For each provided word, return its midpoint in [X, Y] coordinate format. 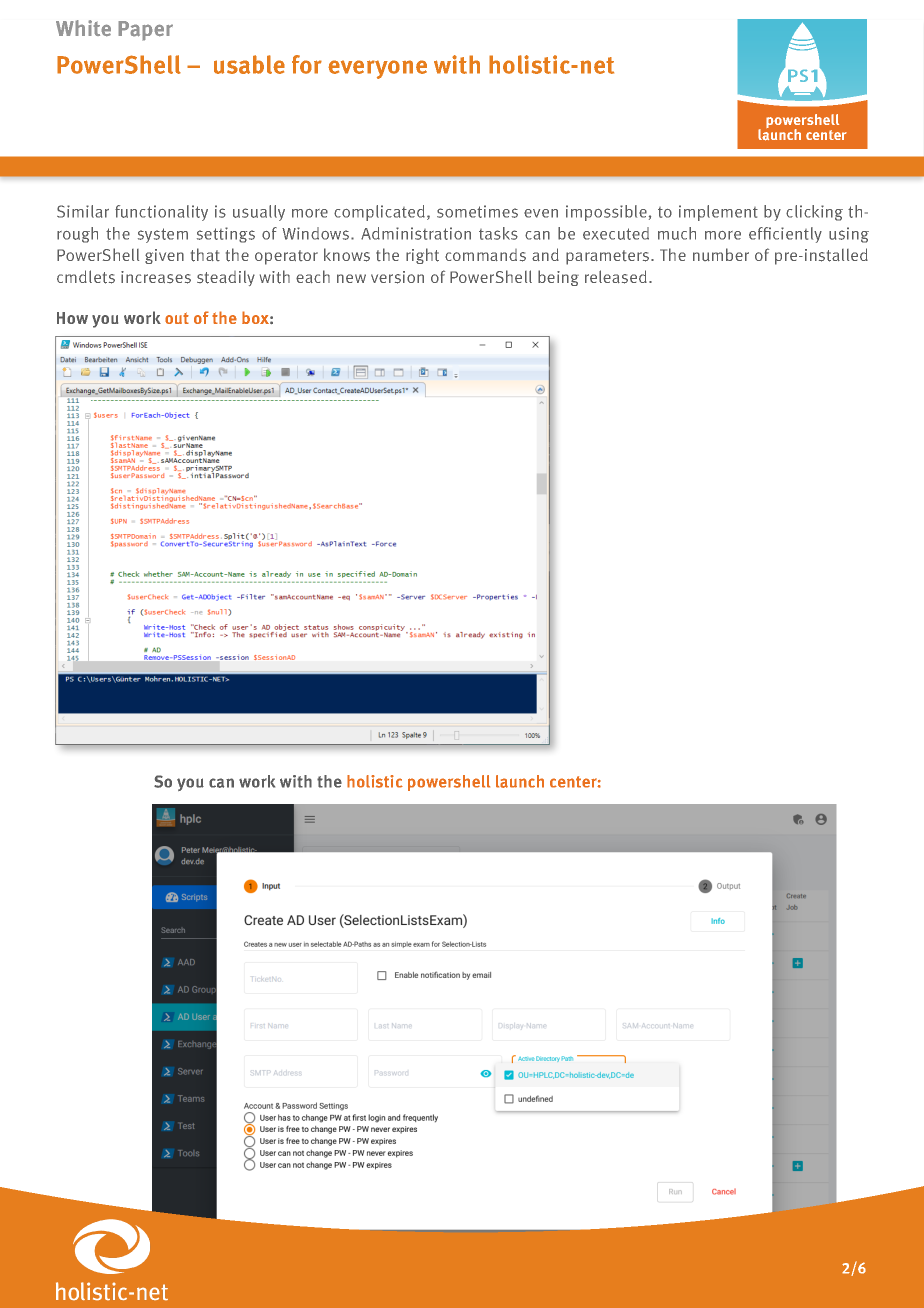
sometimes [477, 211]
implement [718, 213]
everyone [377, 69]
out [177, 318]
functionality [161, 213]
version [397, 277]
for [307, 64]
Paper [145, 31]
